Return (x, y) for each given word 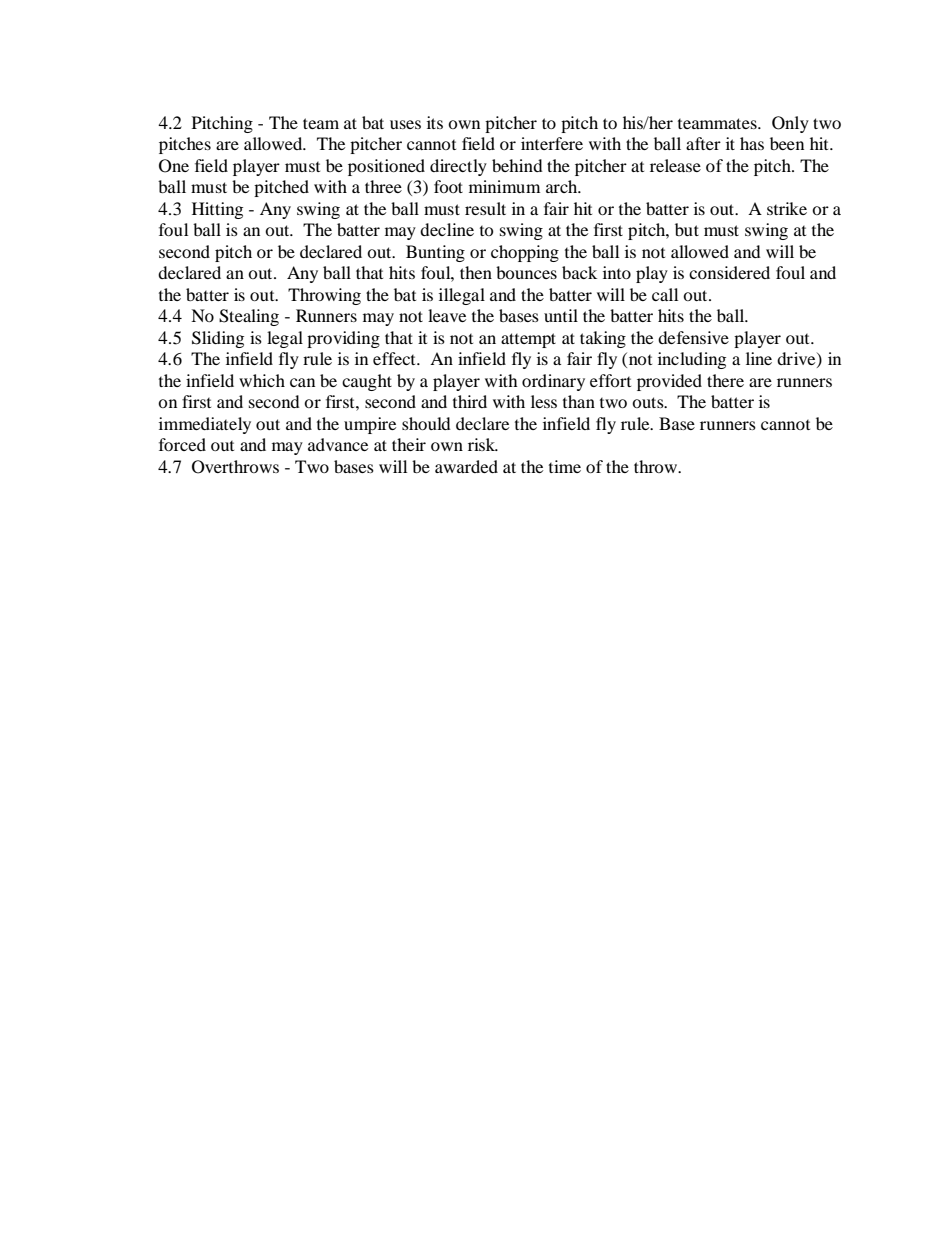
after (703, 143)
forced (182, 444)
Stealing (249, 317)
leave (447, 315)
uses (405, 124)
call (665, 294)
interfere (552, 143)
